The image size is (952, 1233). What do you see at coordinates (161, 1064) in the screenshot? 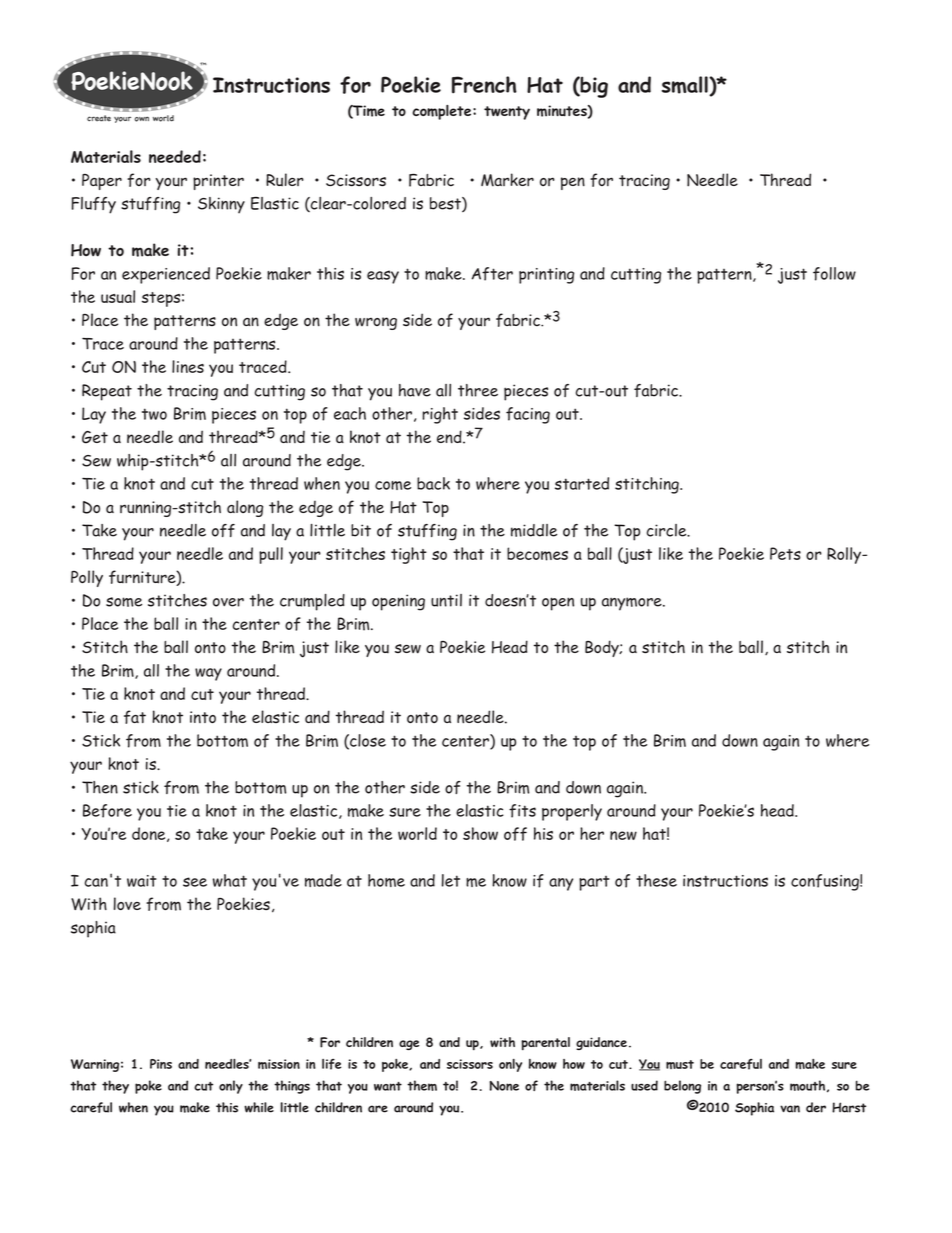
I see `Pins` at bounding box center [161, 1064].
